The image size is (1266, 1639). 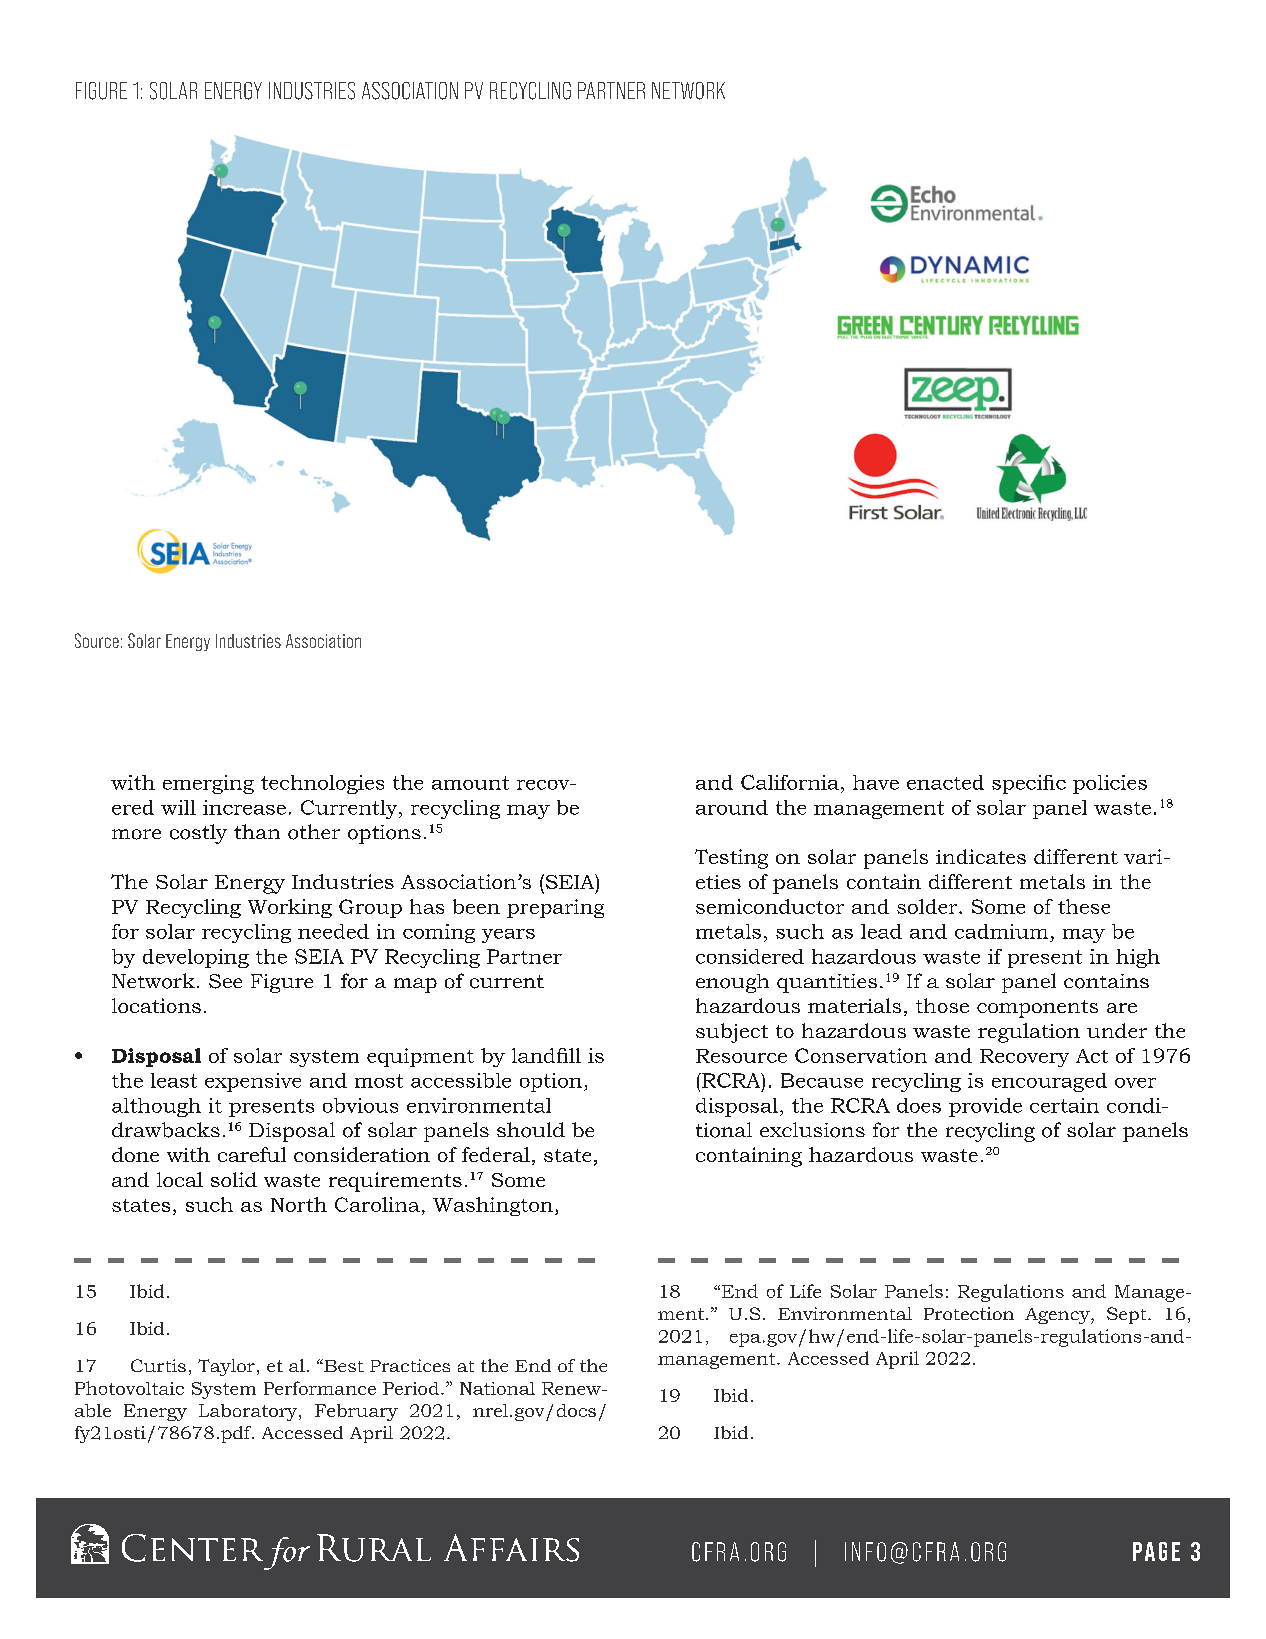 I want to click on specific, so click(x=1029, y=784).
